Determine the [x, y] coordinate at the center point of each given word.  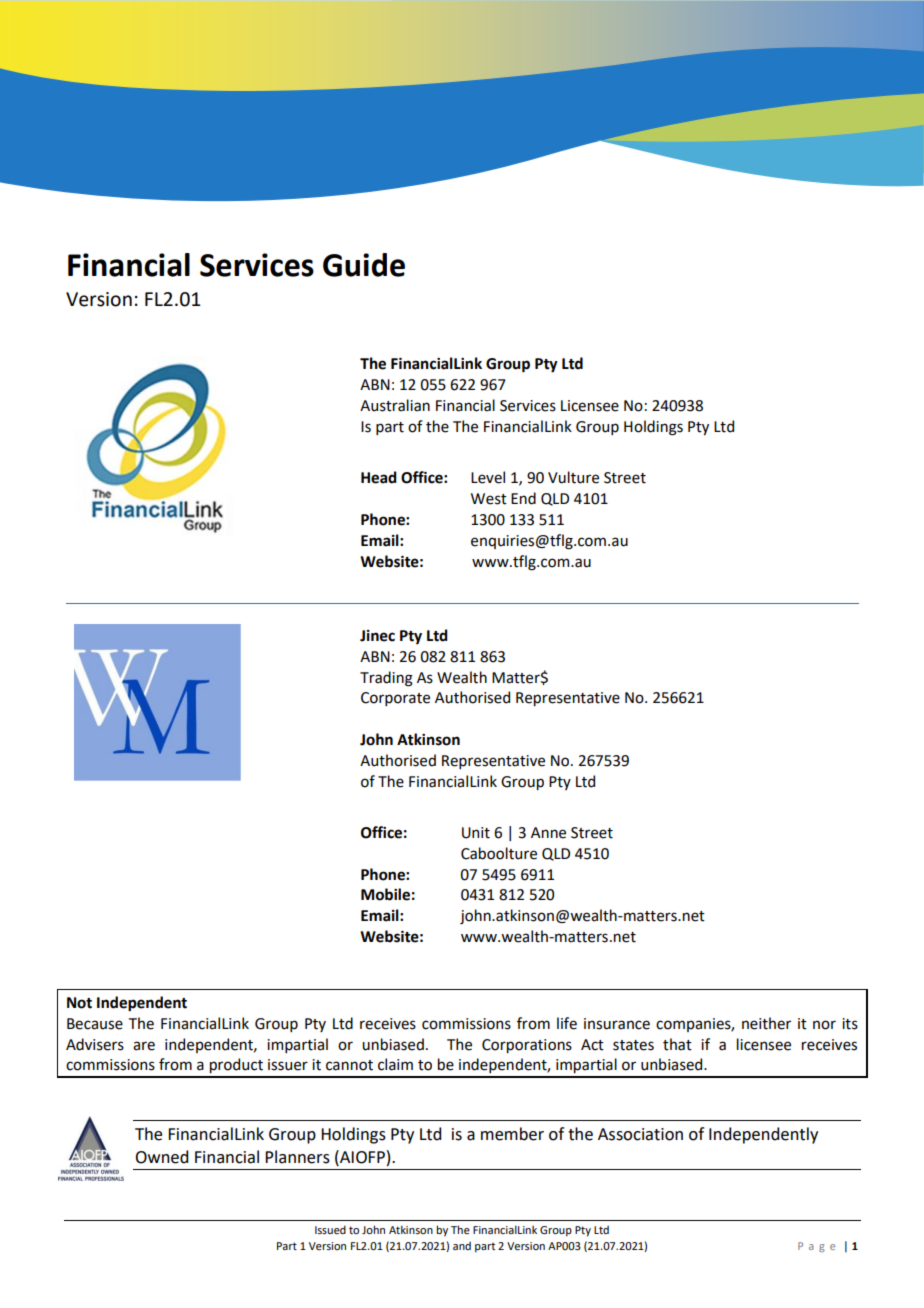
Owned [161, 1157]
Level [488, 477]
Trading [386, 679]
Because [95, 1024]
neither [766, 1023]
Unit [476, 833]
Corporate [395, 699]
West [489, 499]
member [512, 1134]
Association [640, 1134]
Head [379, 477]
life [567, 1023]
